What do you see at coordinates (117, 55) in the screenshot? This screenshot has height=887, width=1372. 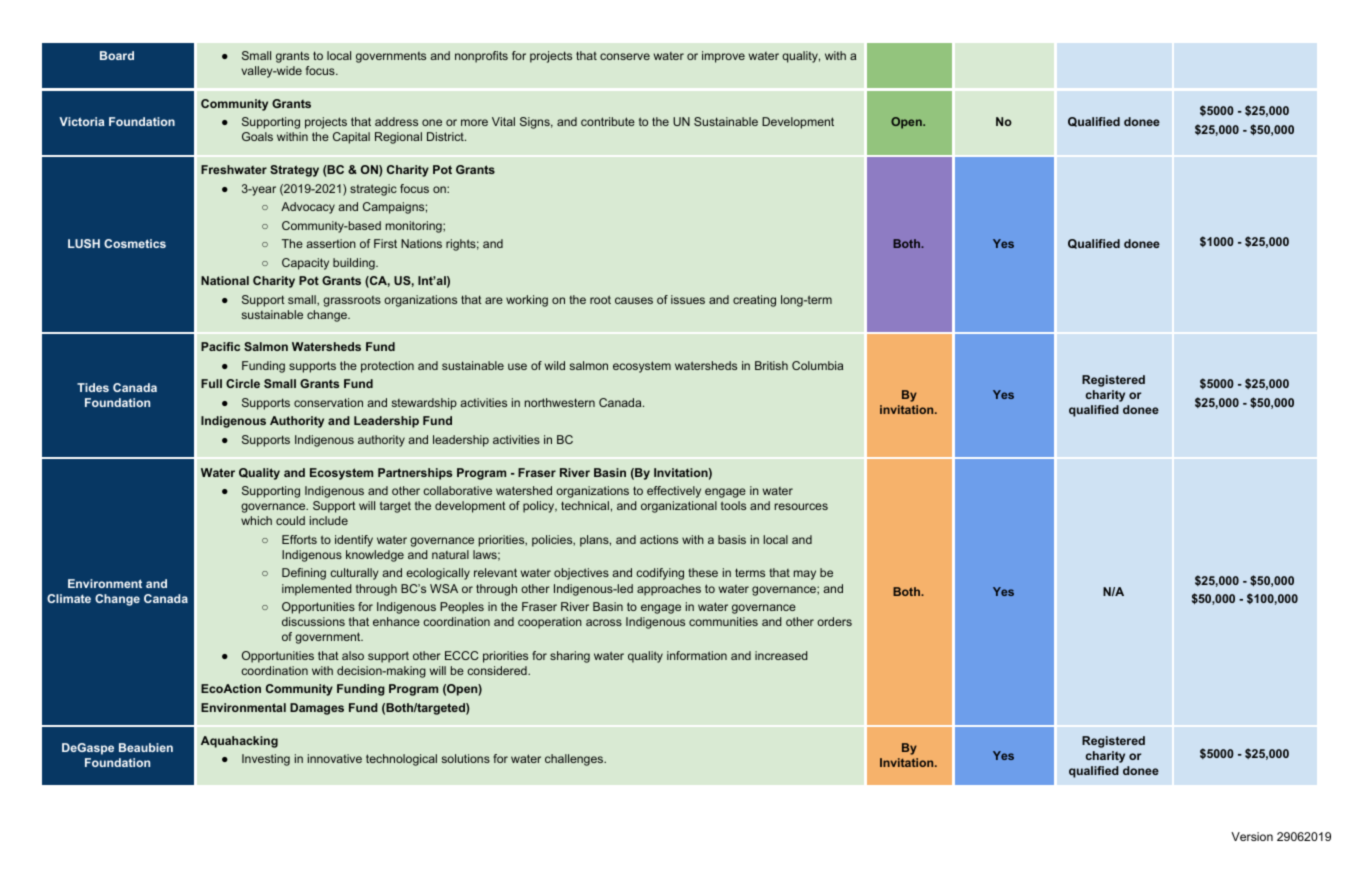 I see `Board` at bounding box center [117, 55].
